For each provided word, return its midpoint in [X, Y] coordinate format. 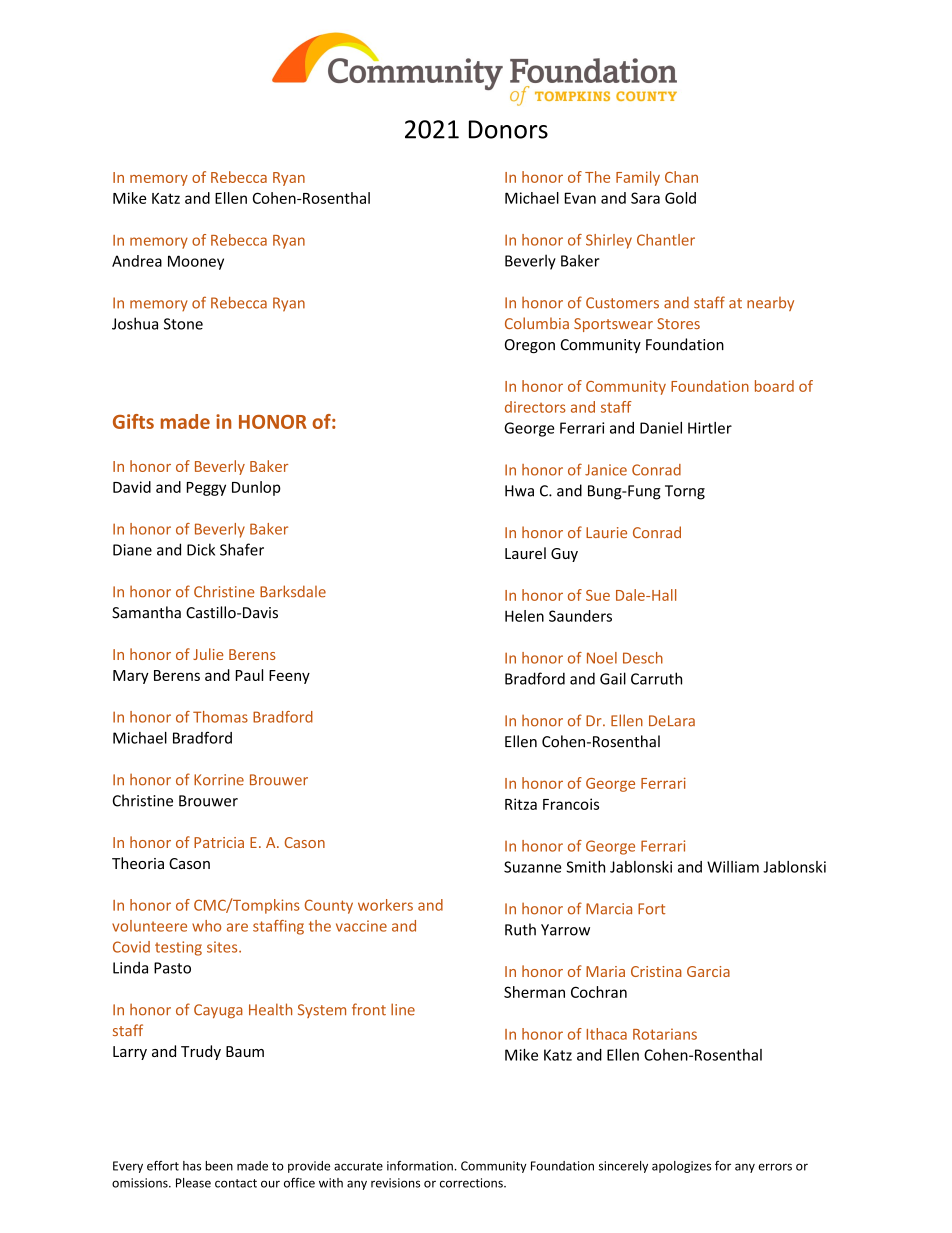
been [219, 1166]
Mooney [196, 262]
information [420, 1166]
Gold [680, 198]
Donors [508, 129]
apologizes [681, 1167]
